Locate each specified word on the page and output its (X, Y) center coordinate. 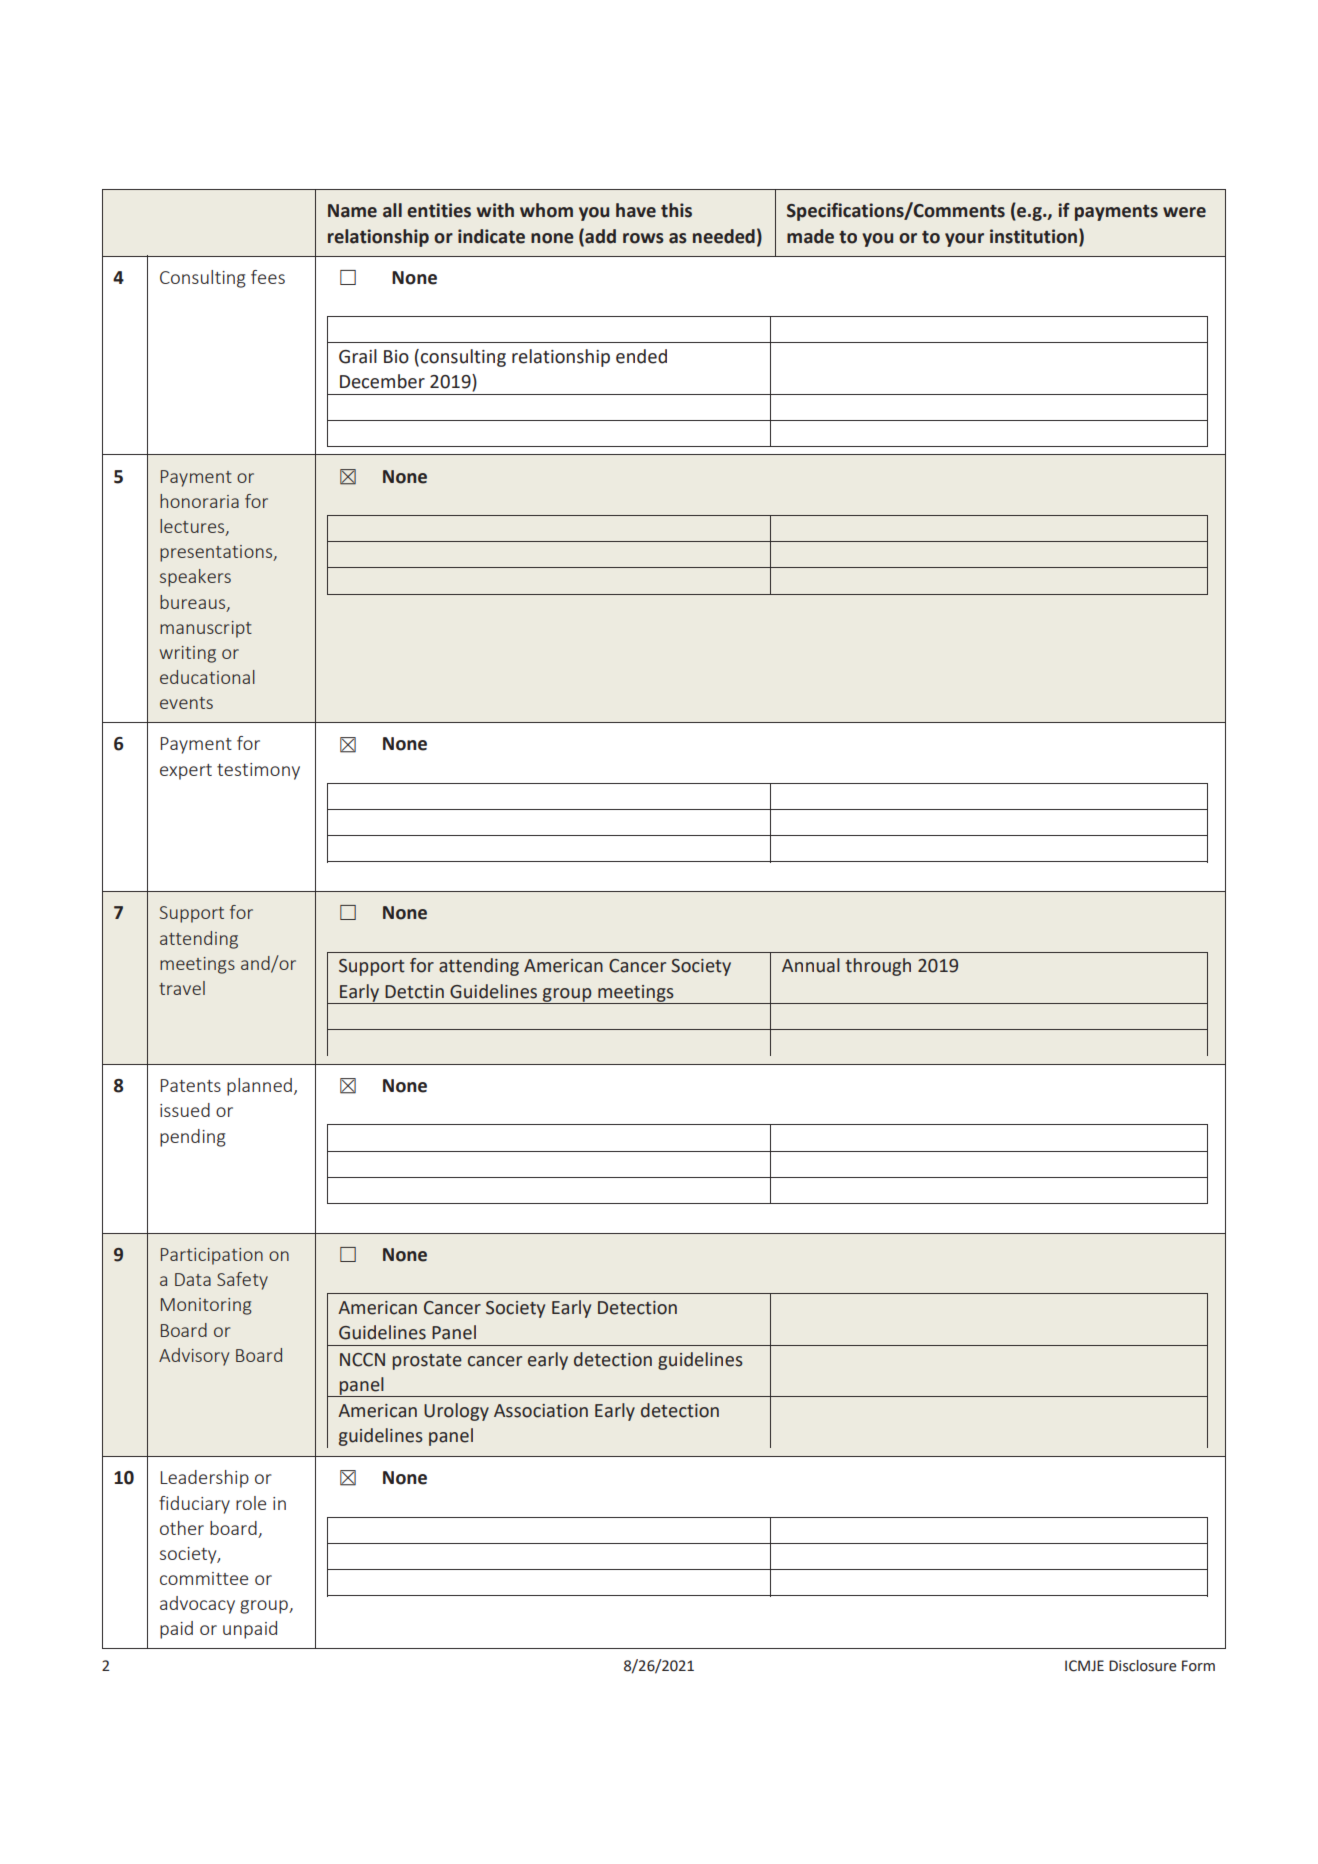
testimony (258, 771)
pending (193, 1138)
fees (268, 277)
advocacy (197, 1605)
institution (1035, 236)
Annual (811, 965)
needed (724, 236)
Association (541, 1411)
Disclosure (1142, 1666)
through (878, 967)
